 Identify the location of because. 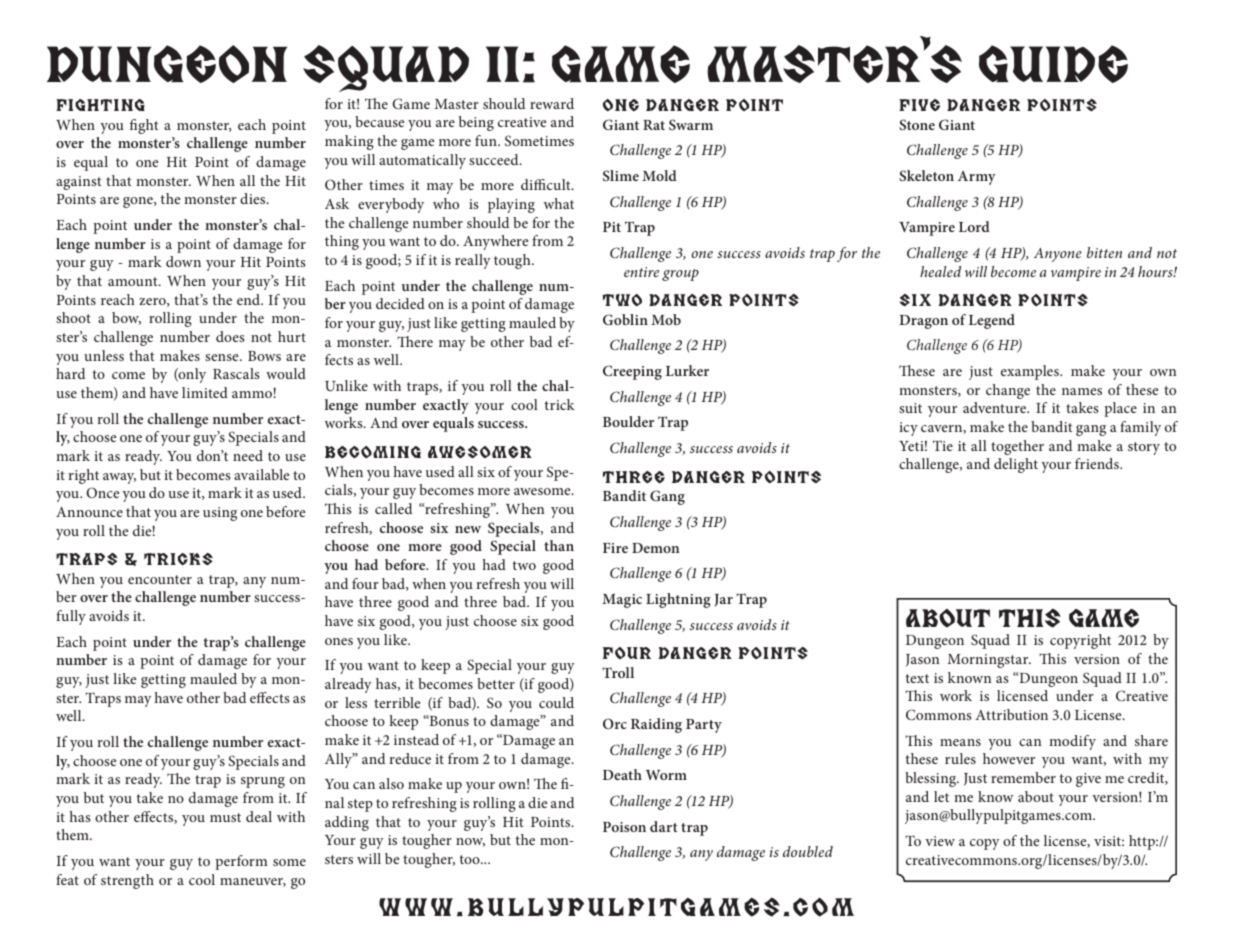
(379, 121).
